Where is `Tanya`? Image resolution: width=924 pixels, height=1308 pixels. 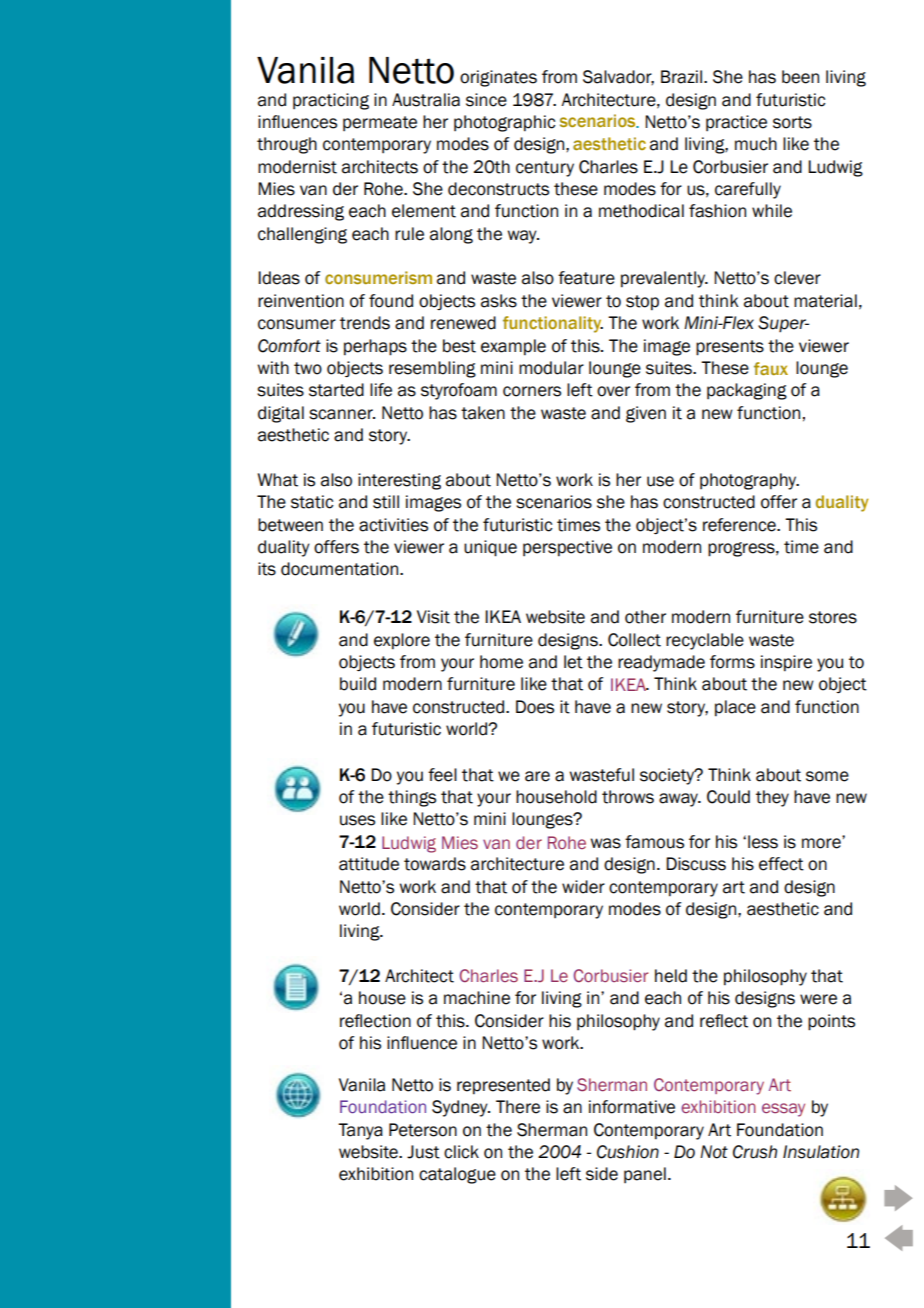 Tanya is located at coordinates (360, 1131).
